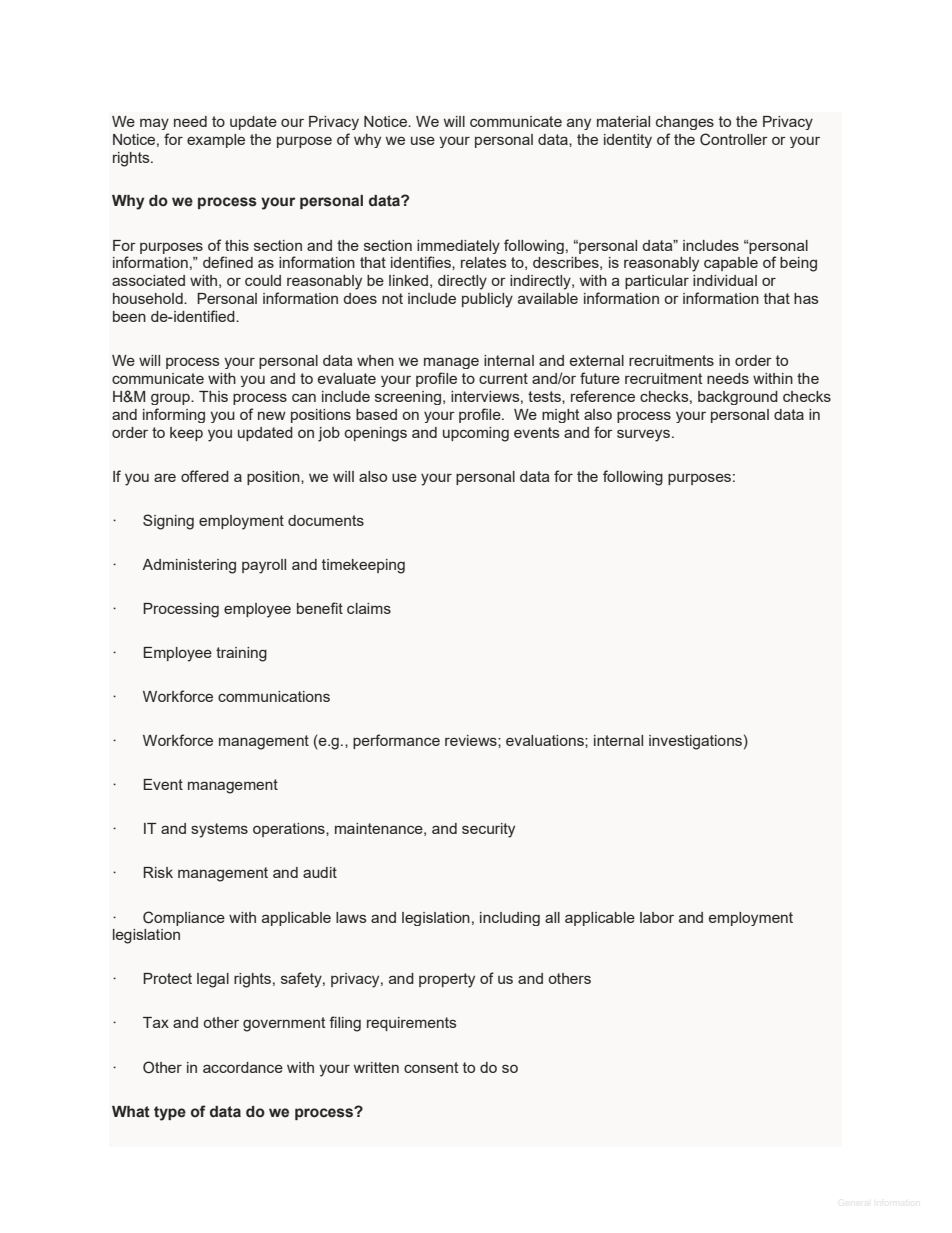 This image has height=1233, width=952. What do you see at coordinates (243, 1067) in the image?
I see `accordance` at bounding box center [243, 1067].
